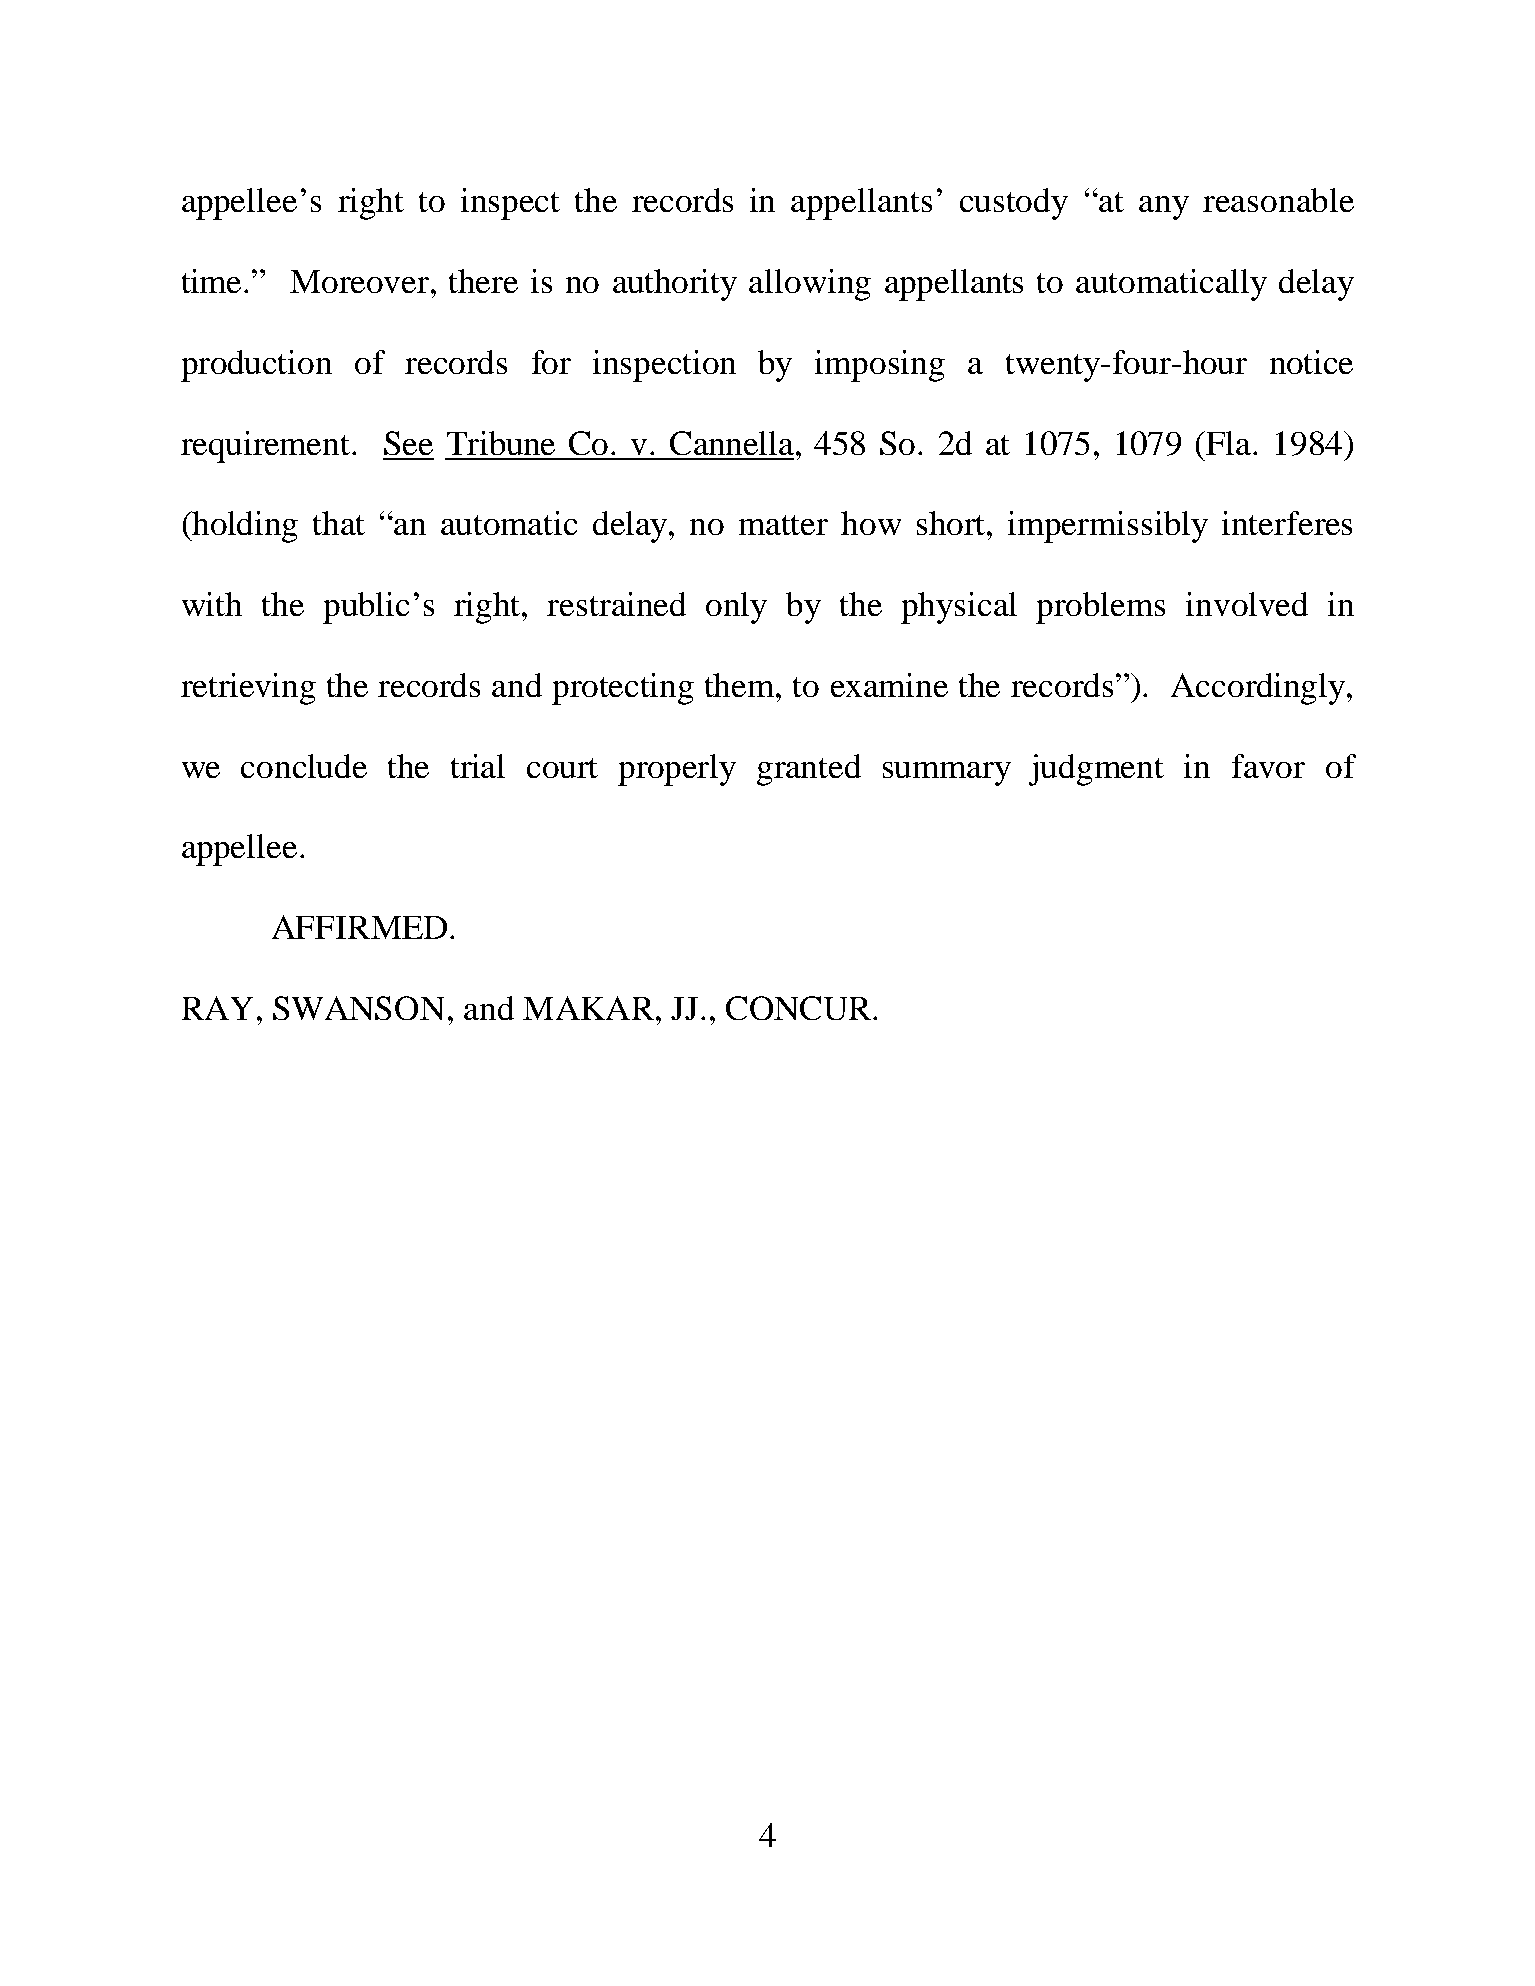 Image resolution: width=1535 pixels, height=1986 pixels. Describe the element at coordinates (1247, 604) in the page. I see `involved` at that location.
